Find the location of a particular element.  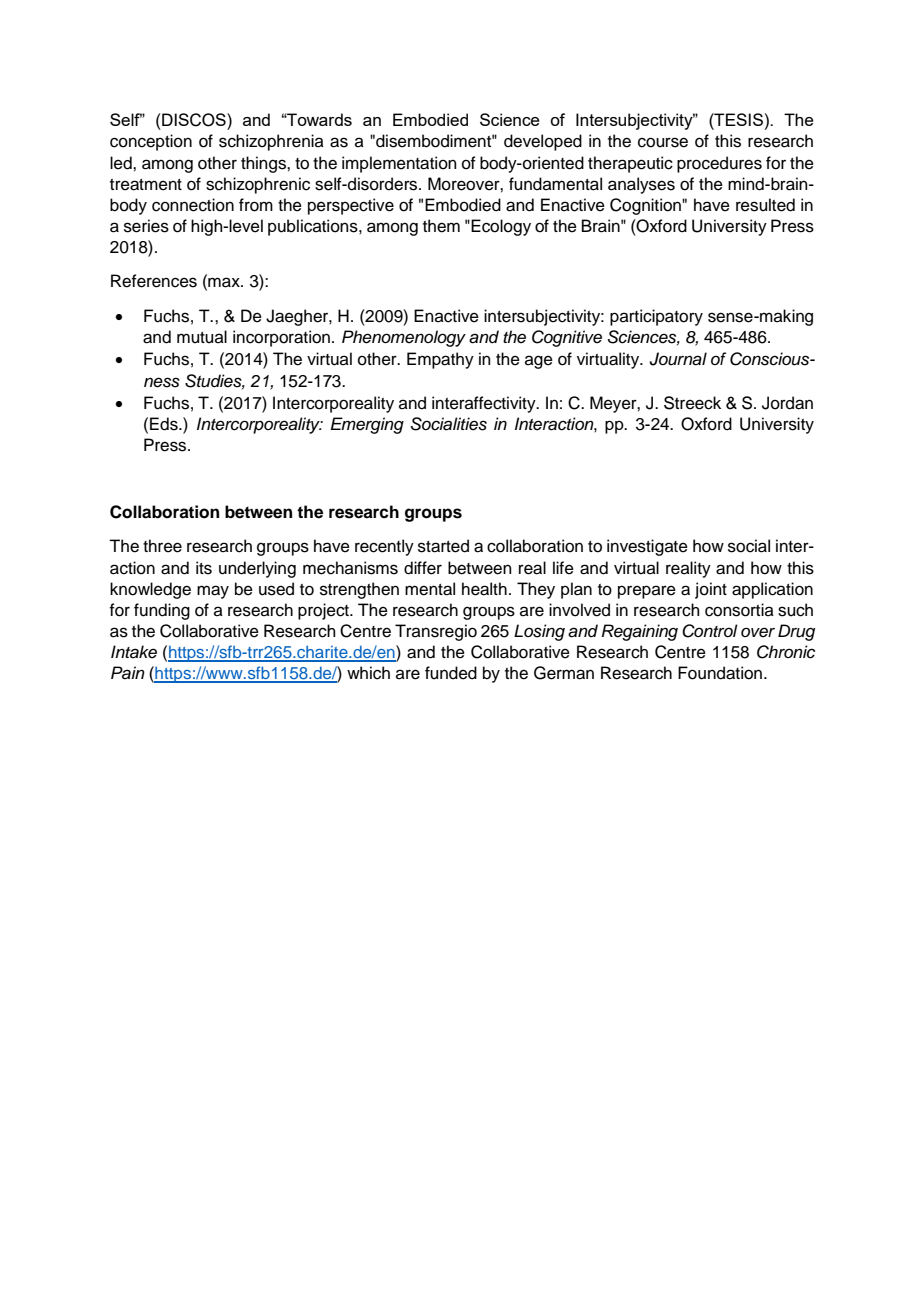

Empathy is located at coordinates (440, 360).
